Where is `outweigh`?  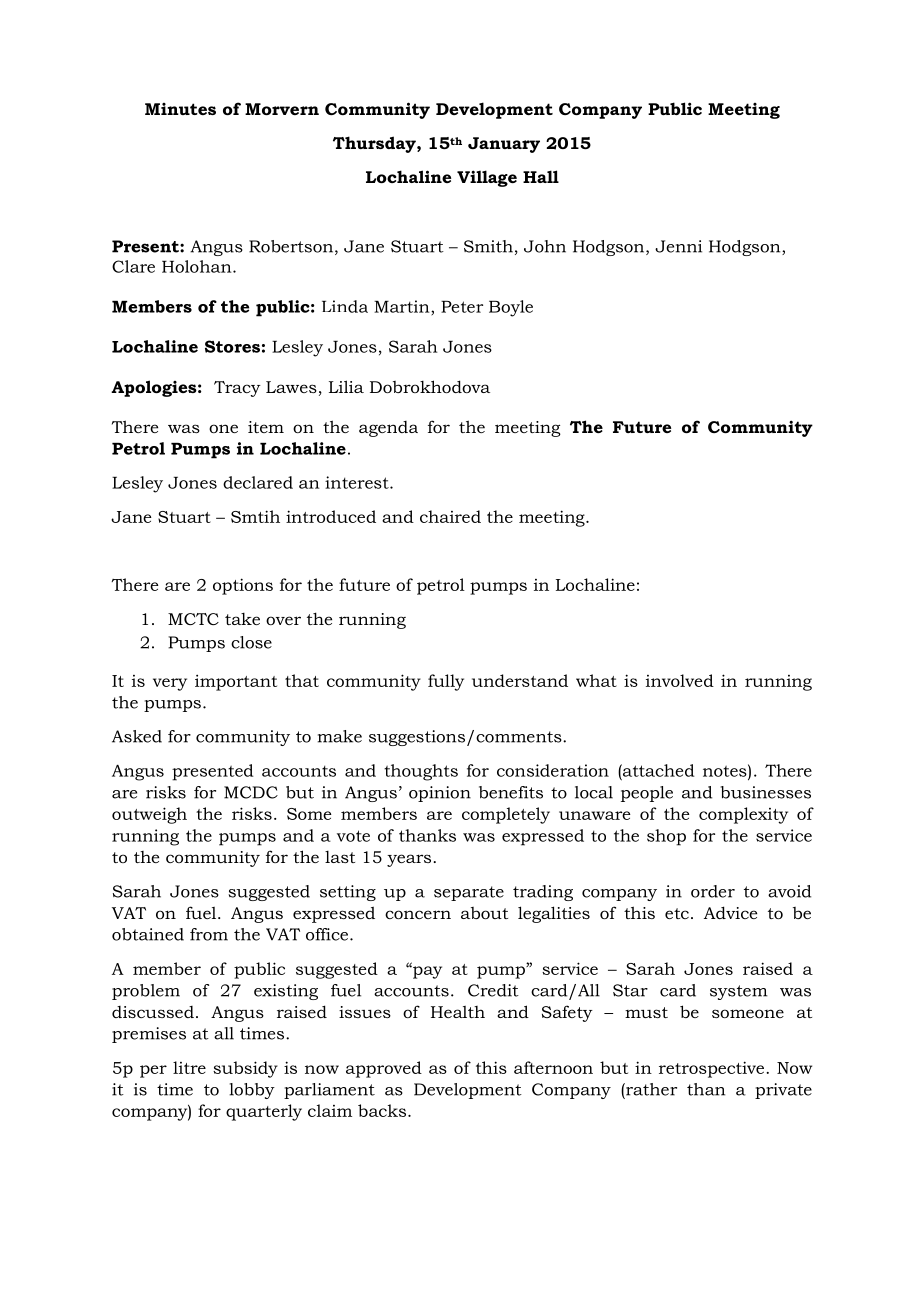 outweigh is located at coordinates (149, 815).
